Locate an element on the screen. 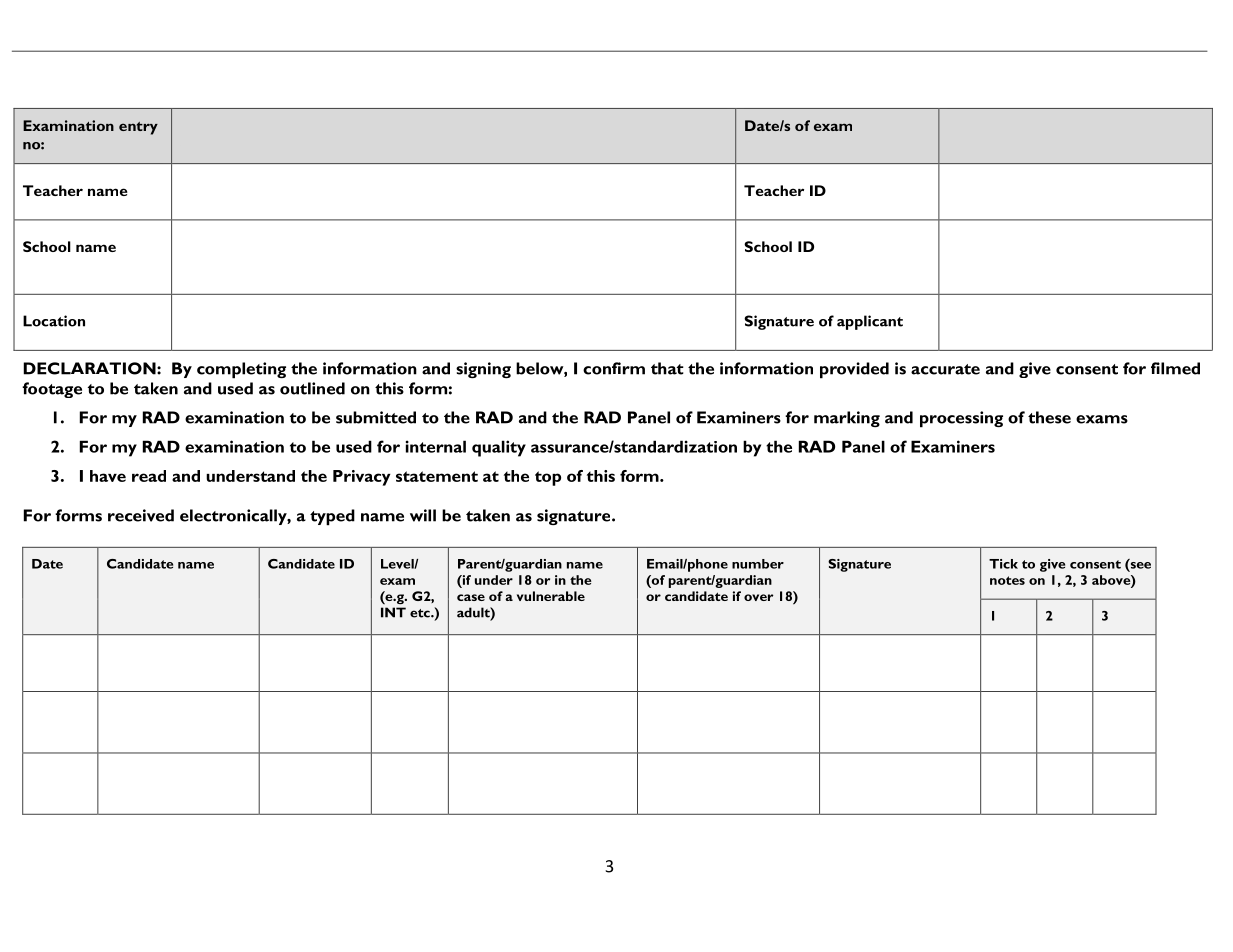 This screenshot has height=952, width=1233. filmed is located at coordinates (1175, 368).
